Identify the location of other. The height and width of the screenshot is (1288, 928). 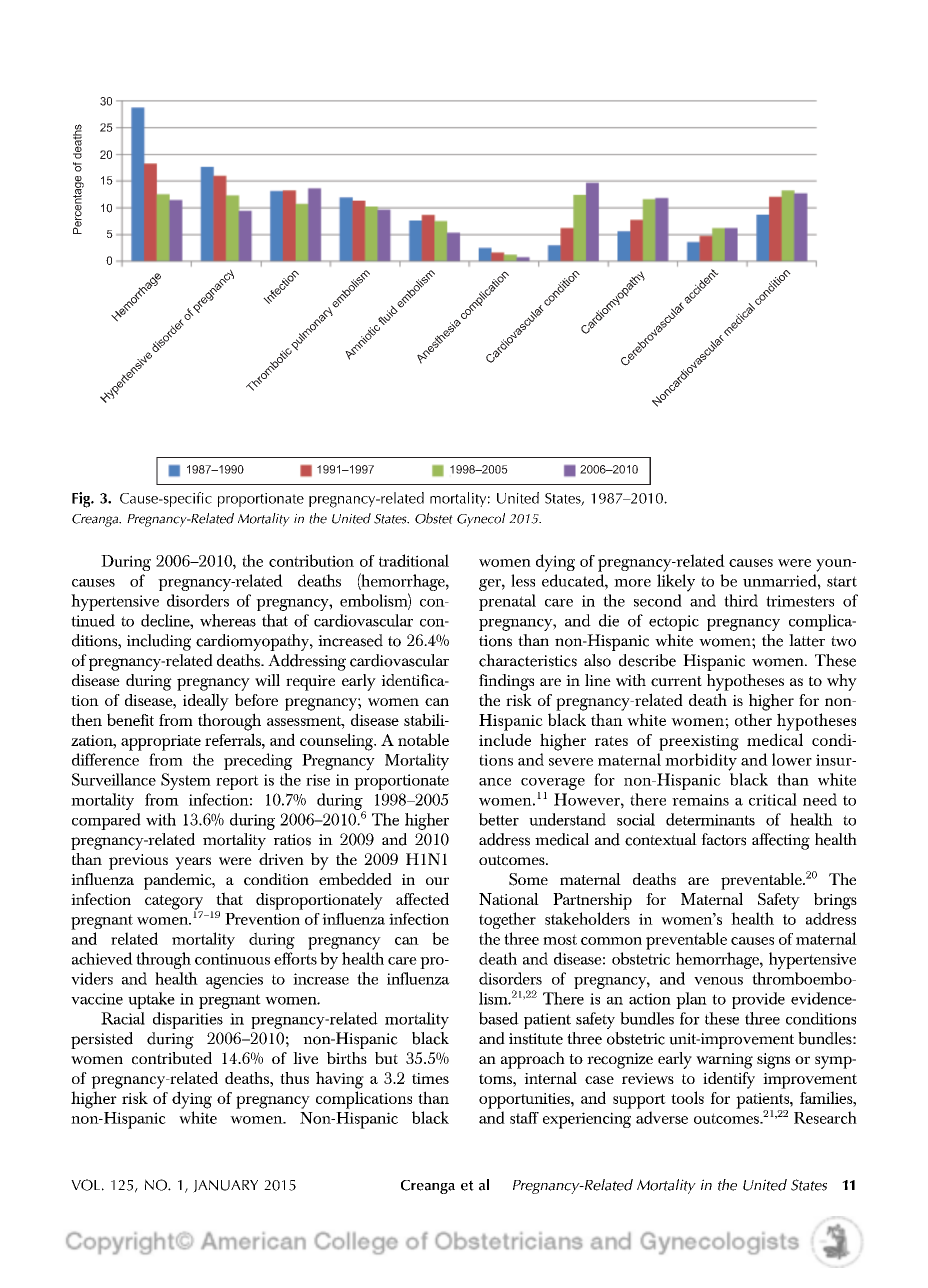
(753, 719).
